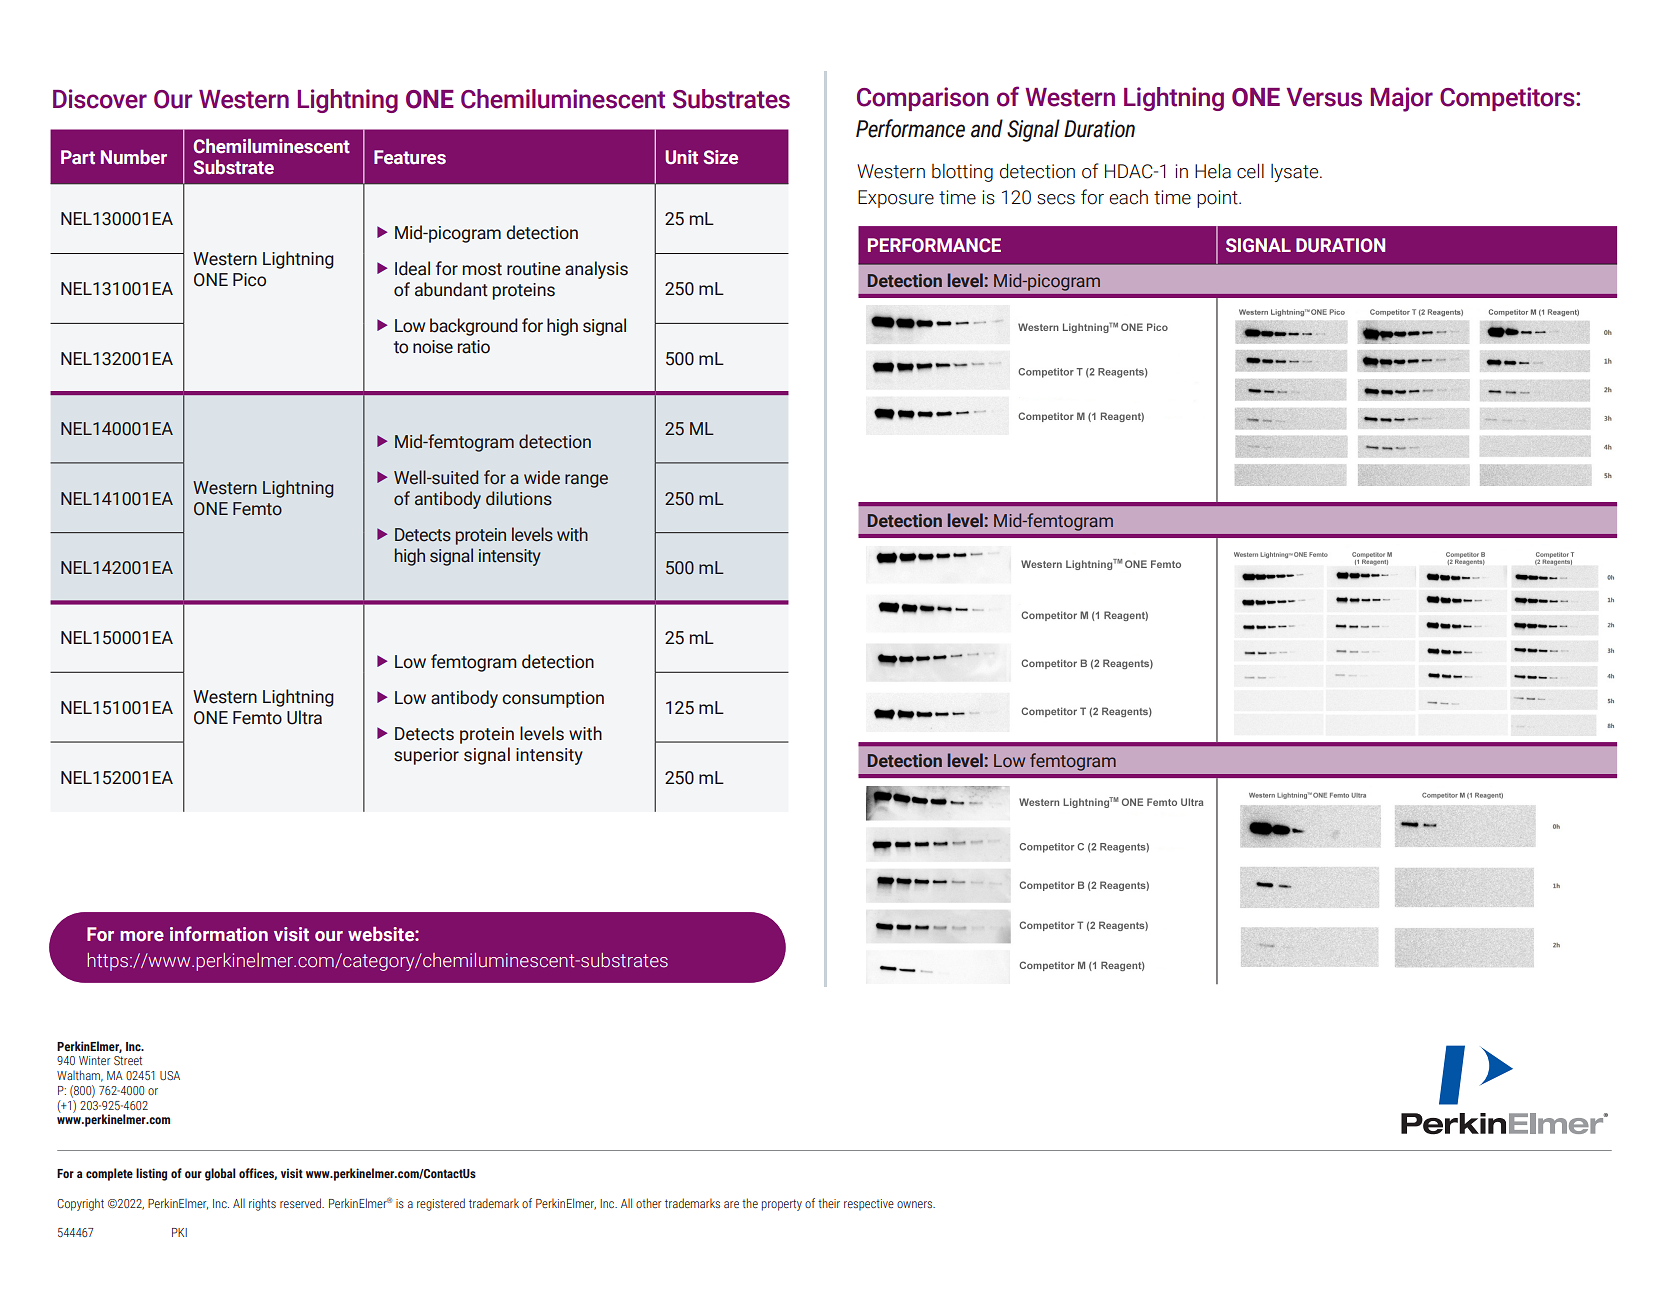 Image resolution: width=1669 pixels, height=1290 pixels. Describe the element at coordinates (1218, 199) in the image. I see `point` at that location.
